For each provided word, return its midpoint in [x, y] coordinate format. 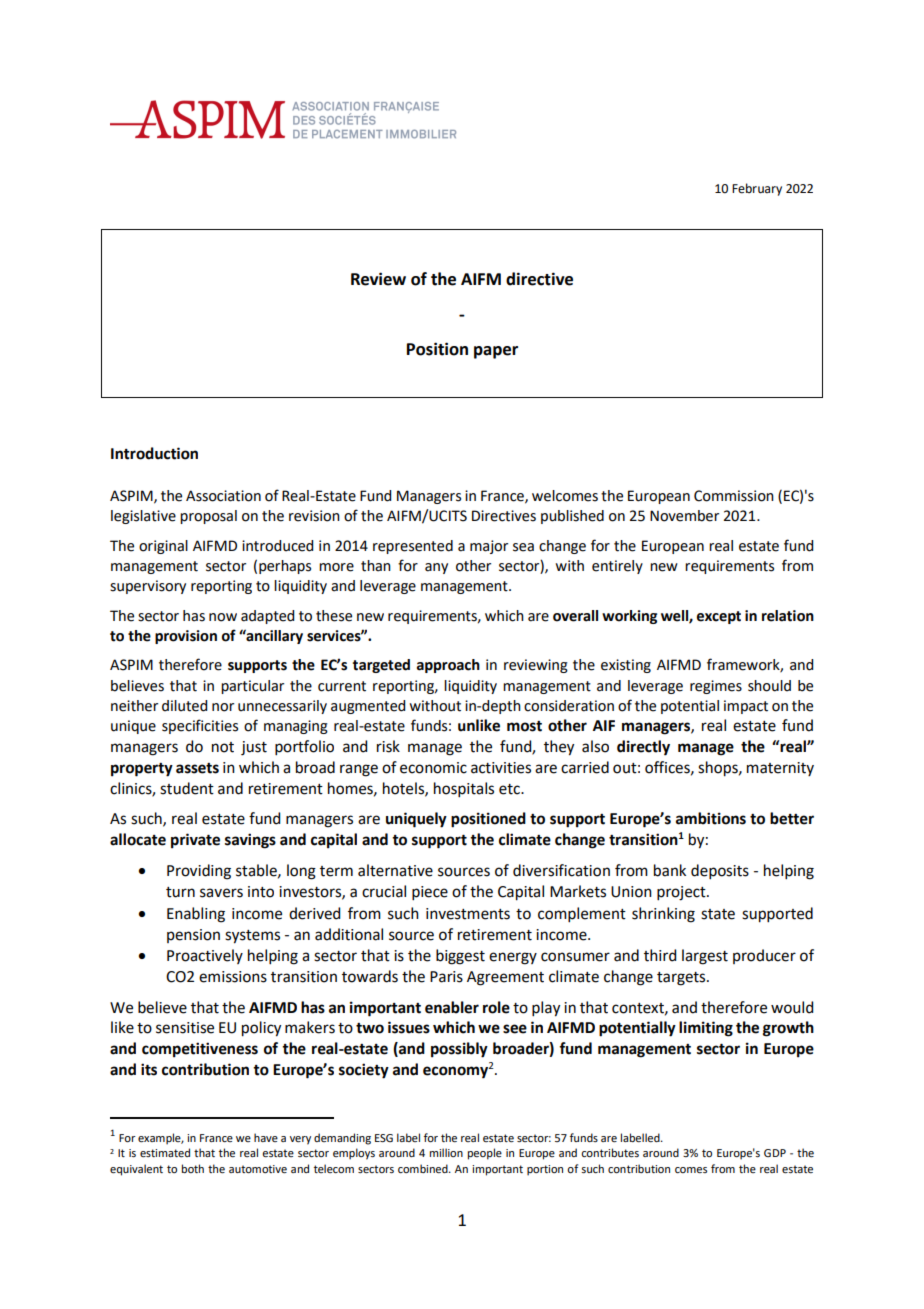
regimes [716, 687]
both [193, 1168]
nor [223, 707]
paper [496, 352]
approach [448, 666]
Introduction [154, 453]
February [757, 189]
